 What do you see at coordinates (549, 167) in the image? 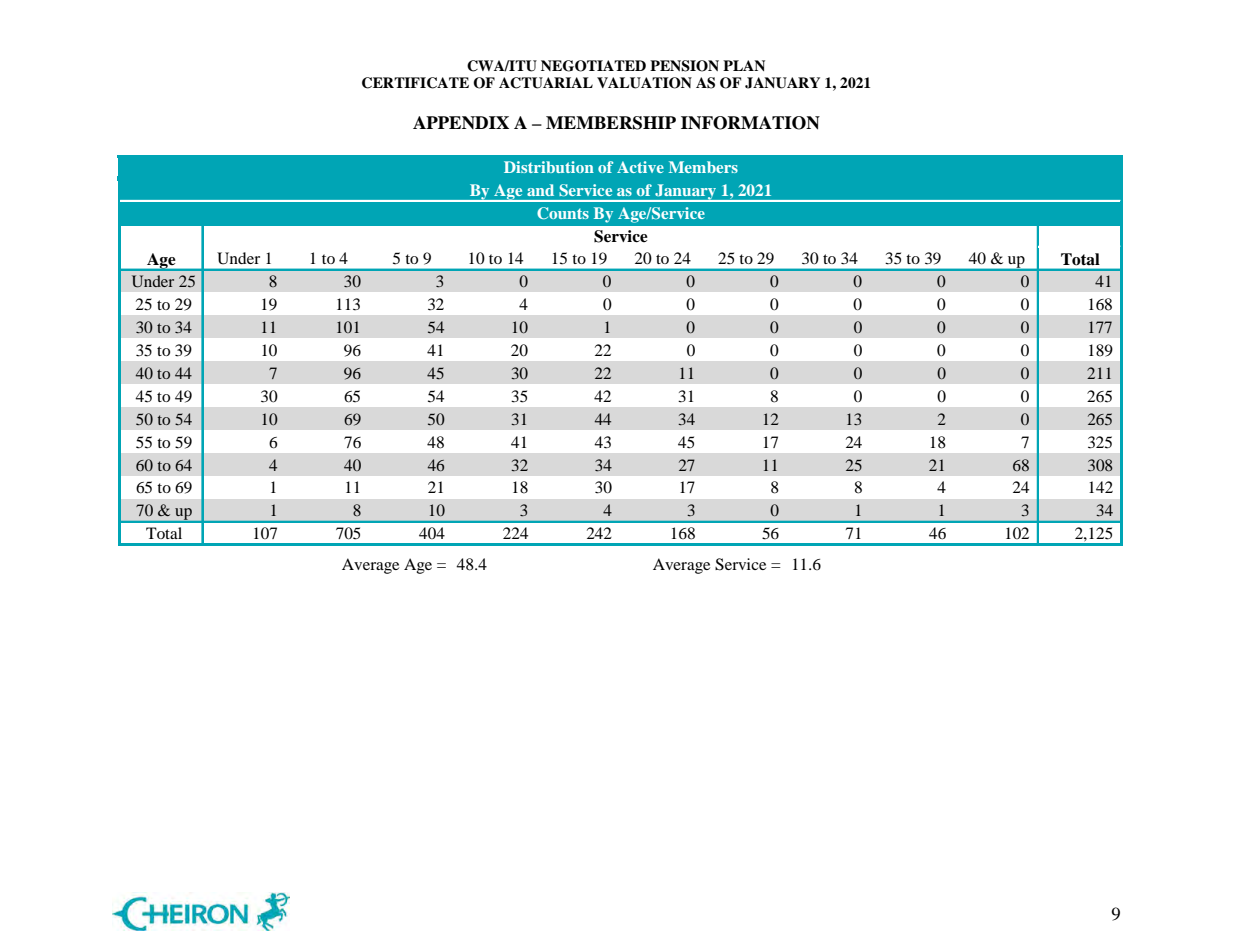
I see `Distribution` at bounding box center [549, 167].
